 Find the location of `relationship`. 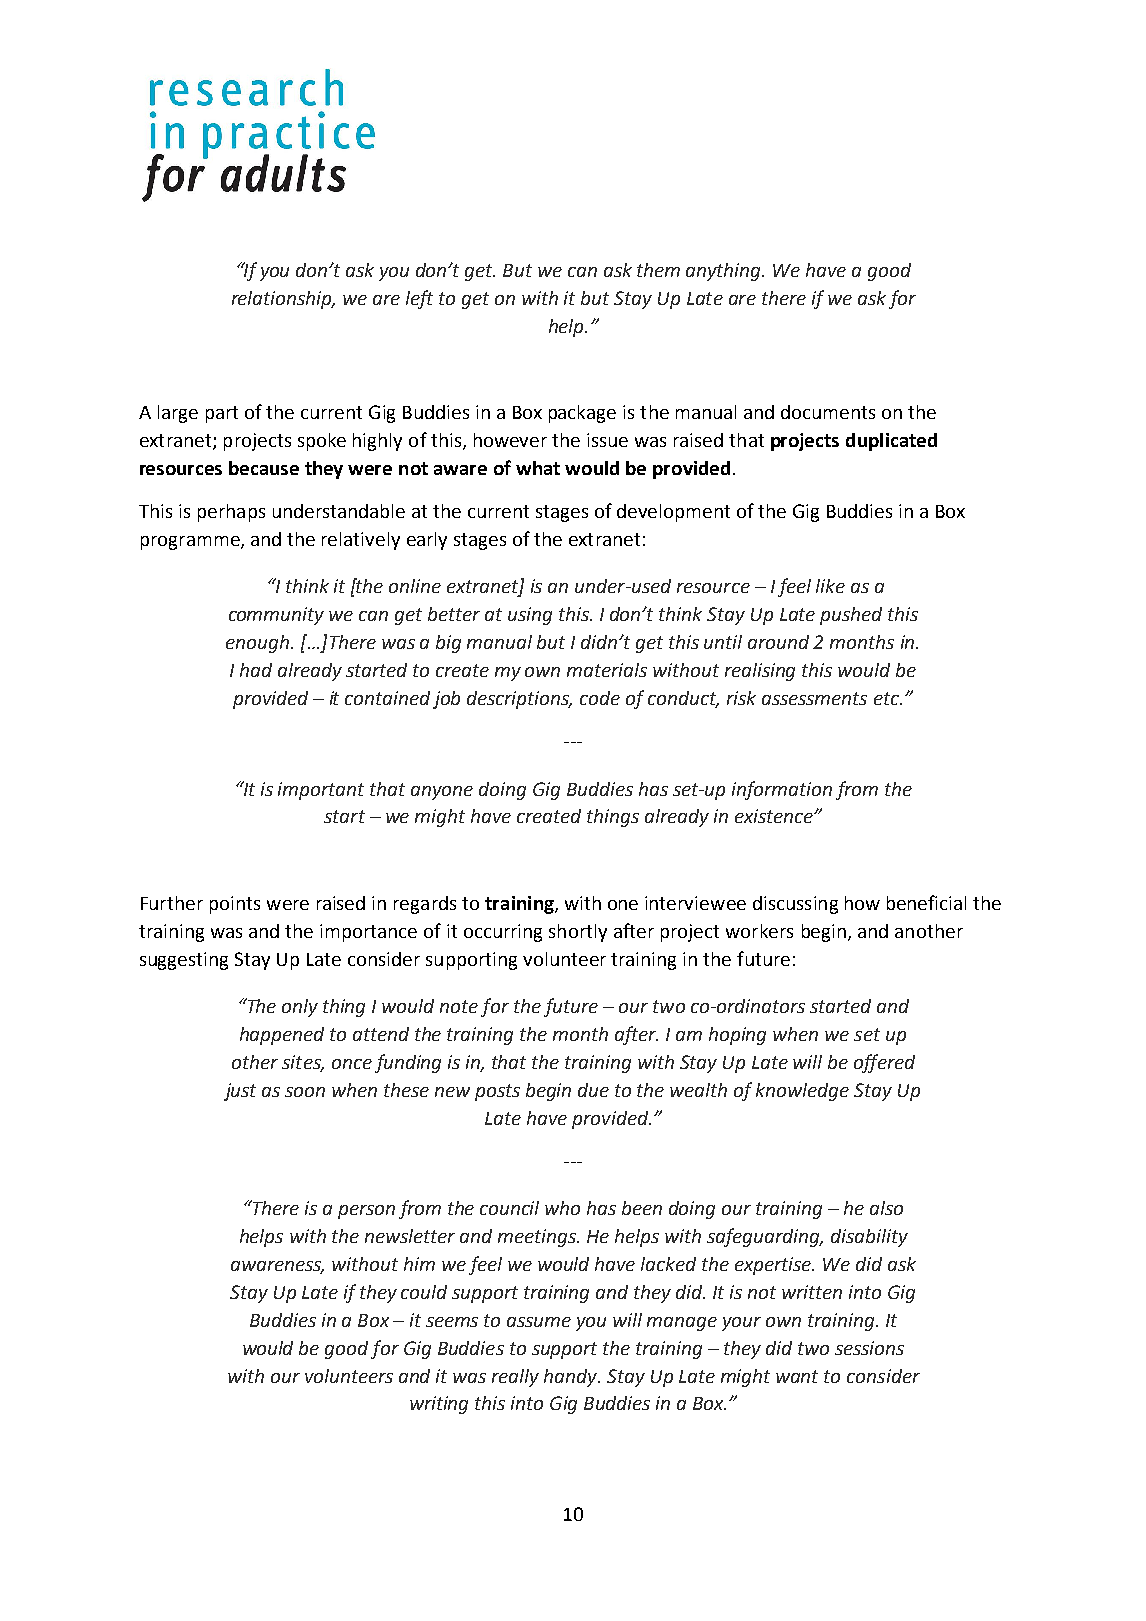

relationship is located at coordinates (283, 300).
